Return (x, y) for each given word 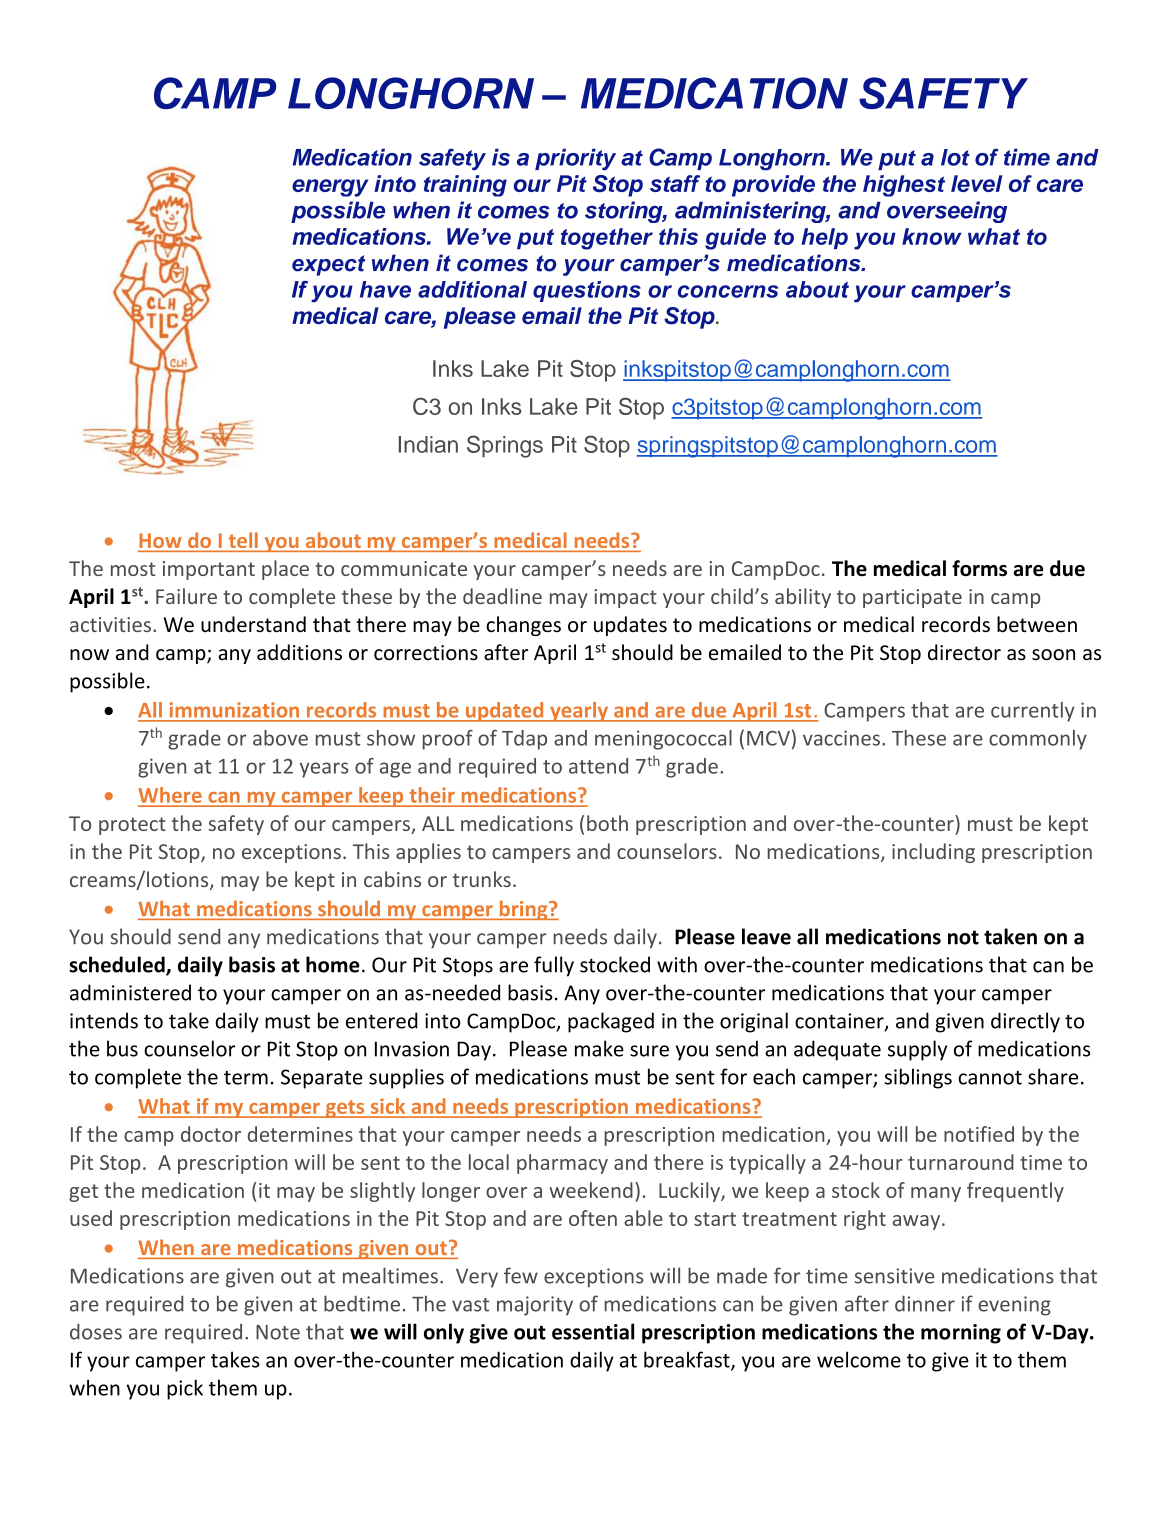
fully (554, 966)
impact (625, 598)
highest (904, 186)
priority (575, 160)
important (209, 570)
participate (912, 598)
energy (330, 188)
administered (130, 992)
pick (185, 1389)
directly (1025, 1022)
